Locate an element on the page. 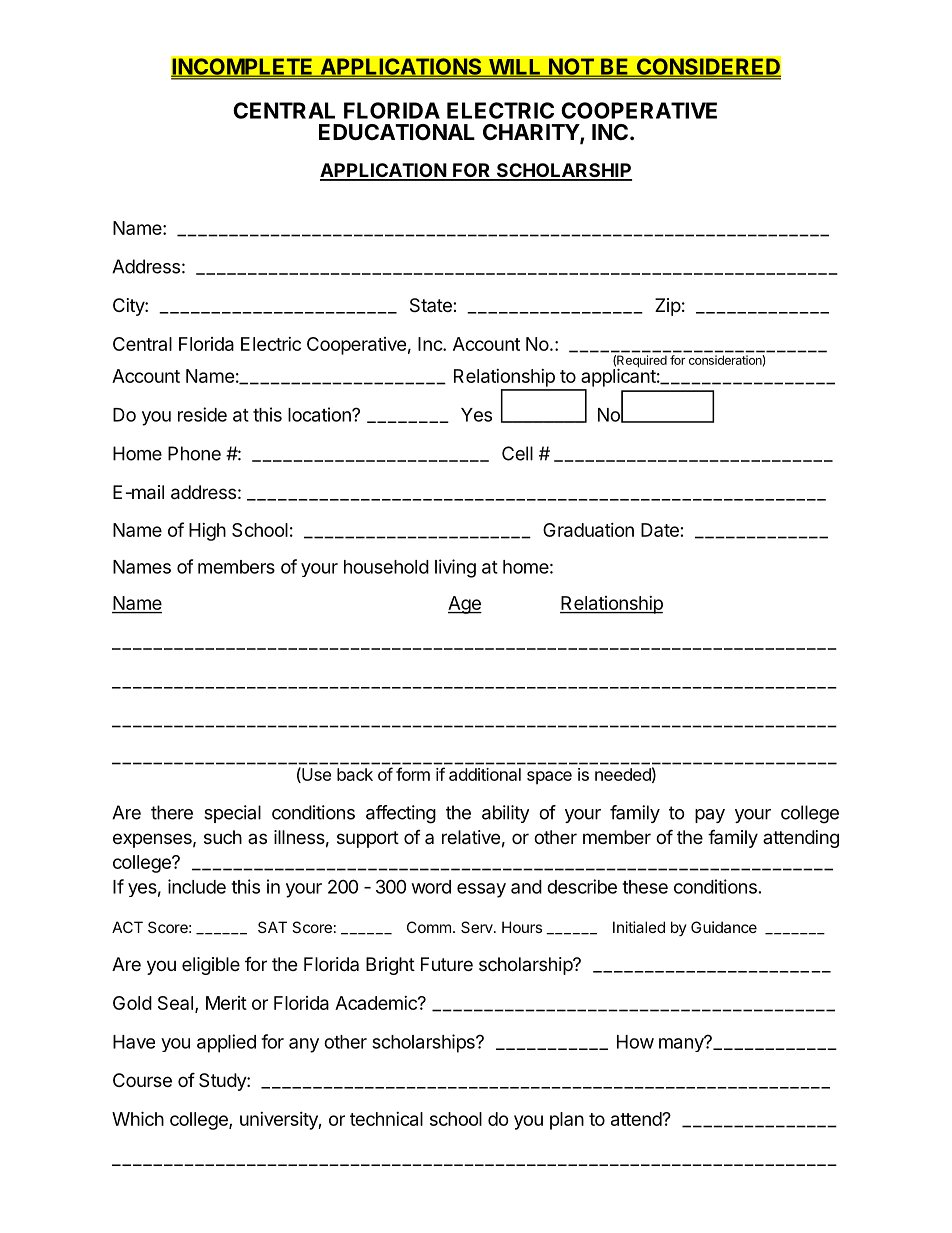  affecting is located at coordinates (401, 814).
